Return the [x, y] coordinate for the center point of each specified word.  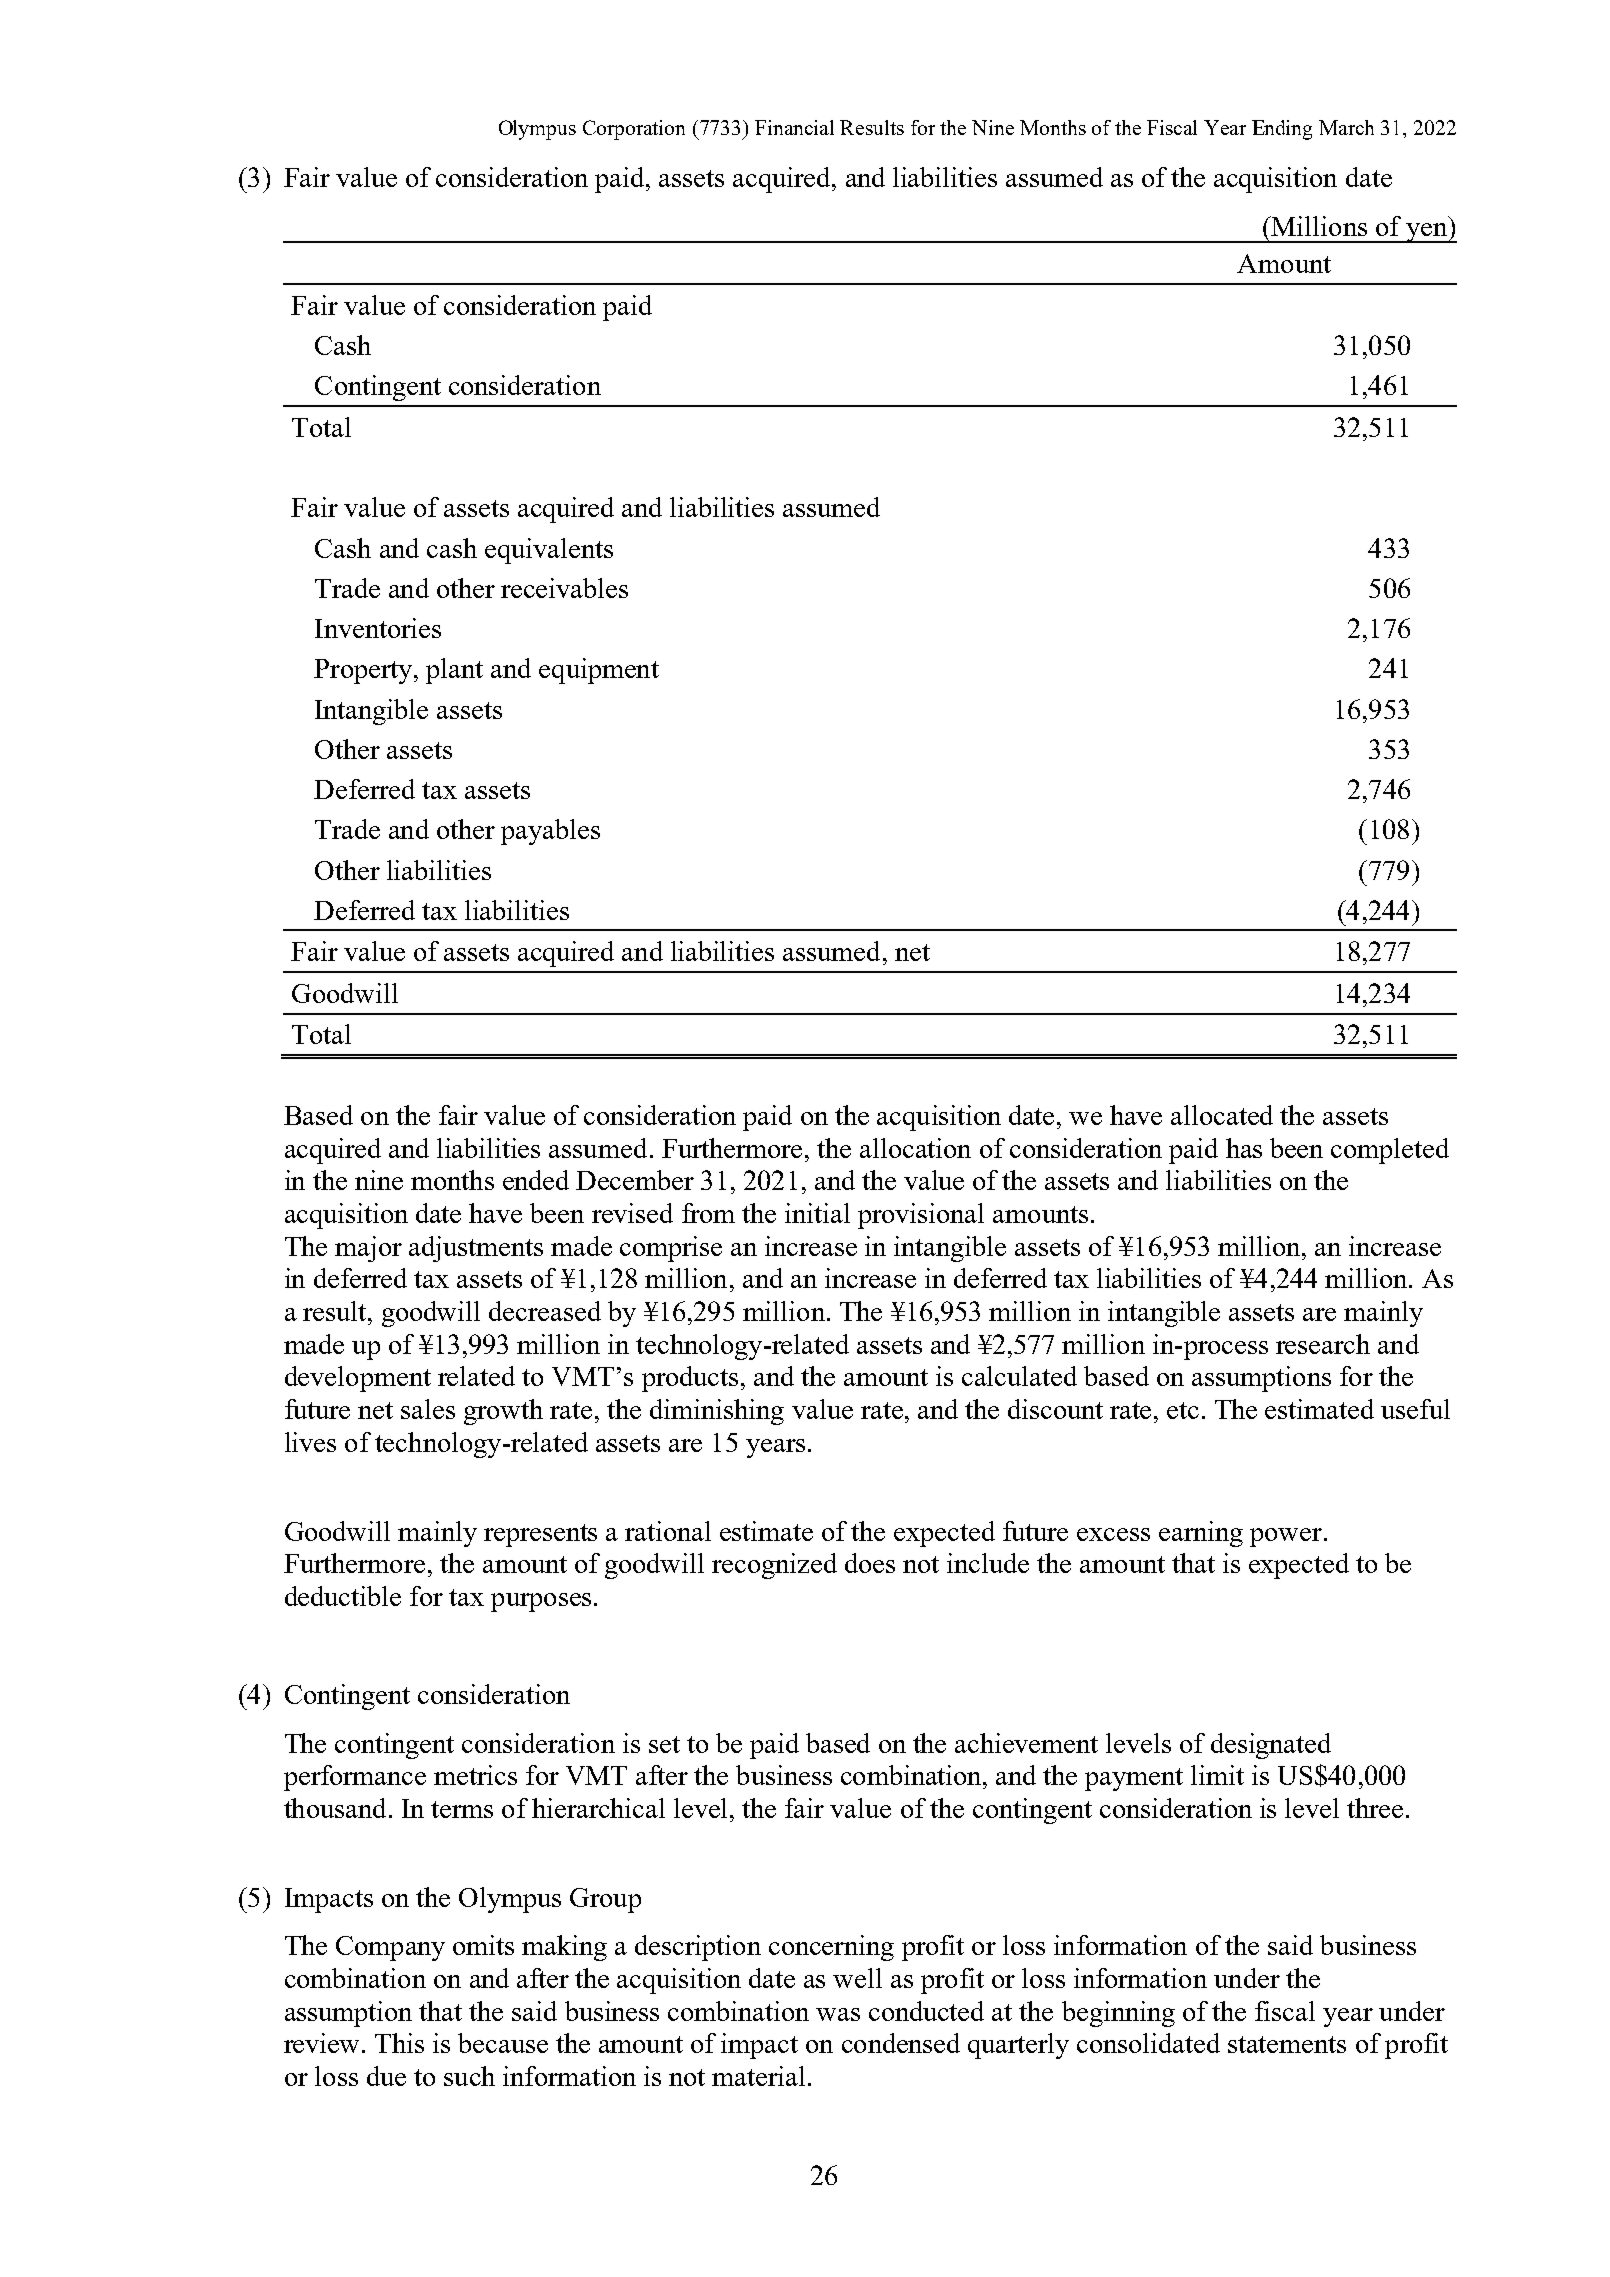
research [1323, 1344]
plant [454, 671]
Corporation [634, 130]
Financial [794, 127]
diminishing [717, 1412]
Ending [1282, 130]
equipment [599, 671]
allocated [1222, 1115]
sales [428, 1409]
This [399, 2043]
